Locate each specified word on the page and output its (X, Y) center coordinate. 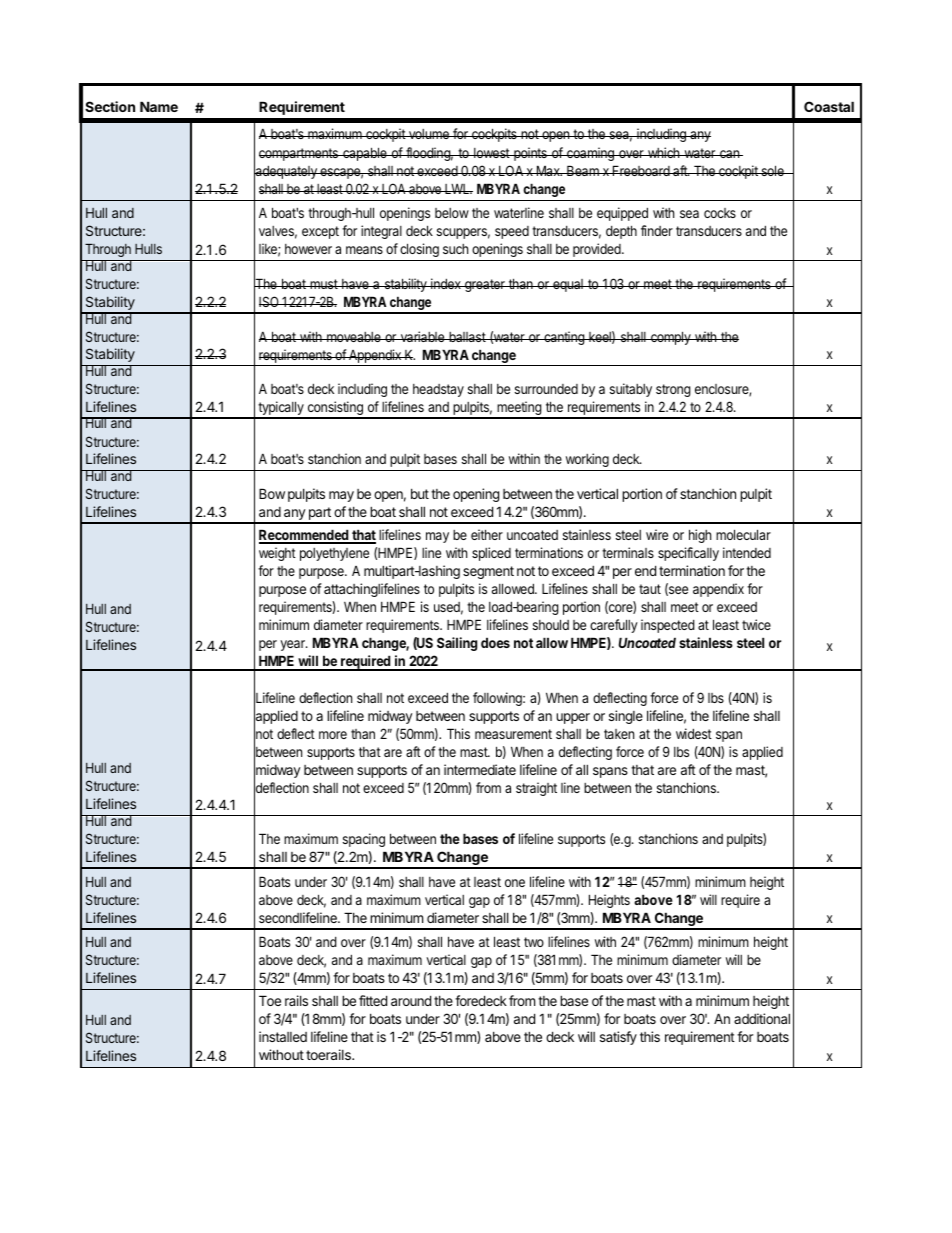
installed (283, 1036)
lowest (491, 153)
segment (488, 572)
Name (159, 106)
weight (277, 554)
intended (747, 552)
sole (772, 170)
